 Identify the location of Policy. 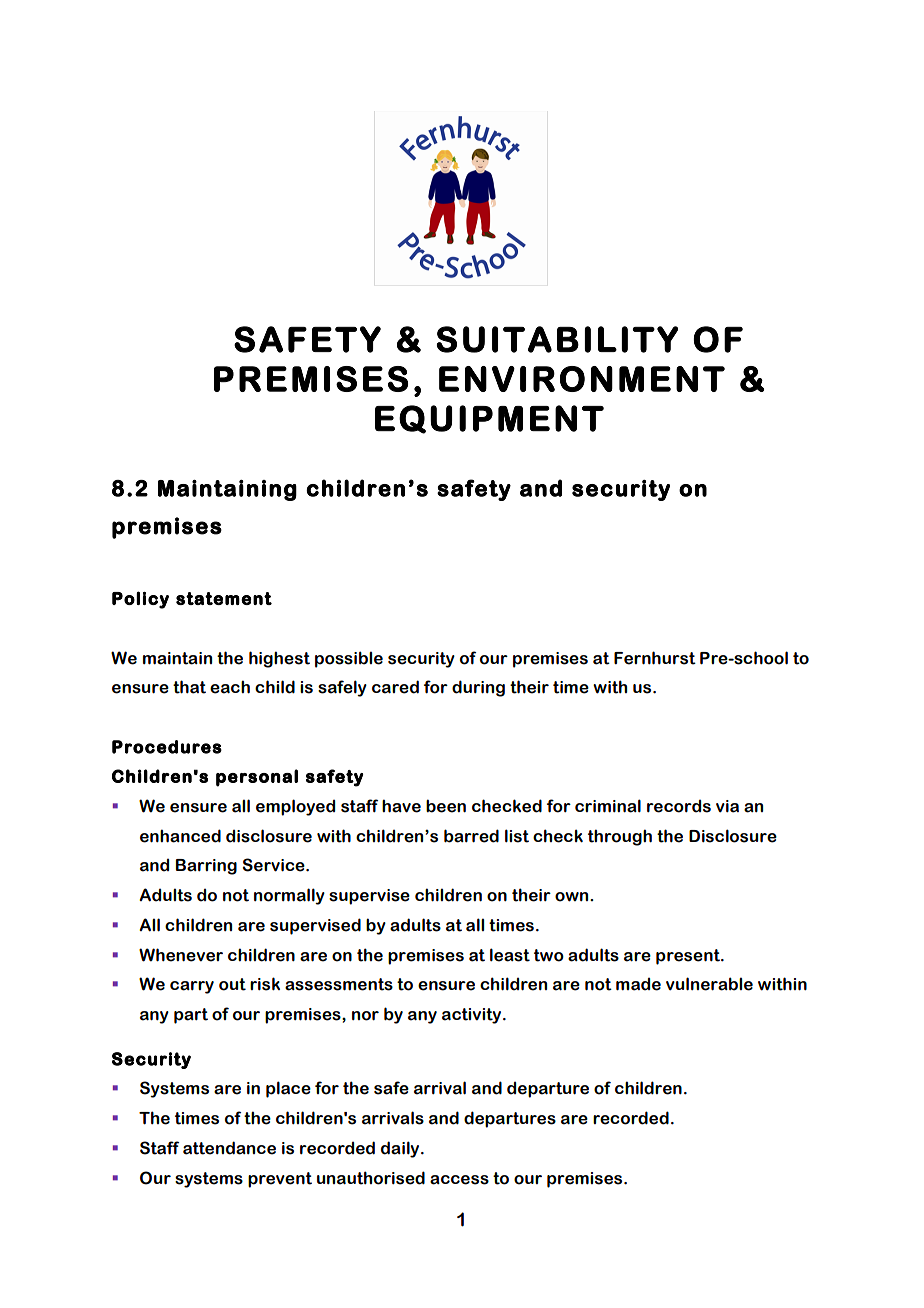
(140, 600).
